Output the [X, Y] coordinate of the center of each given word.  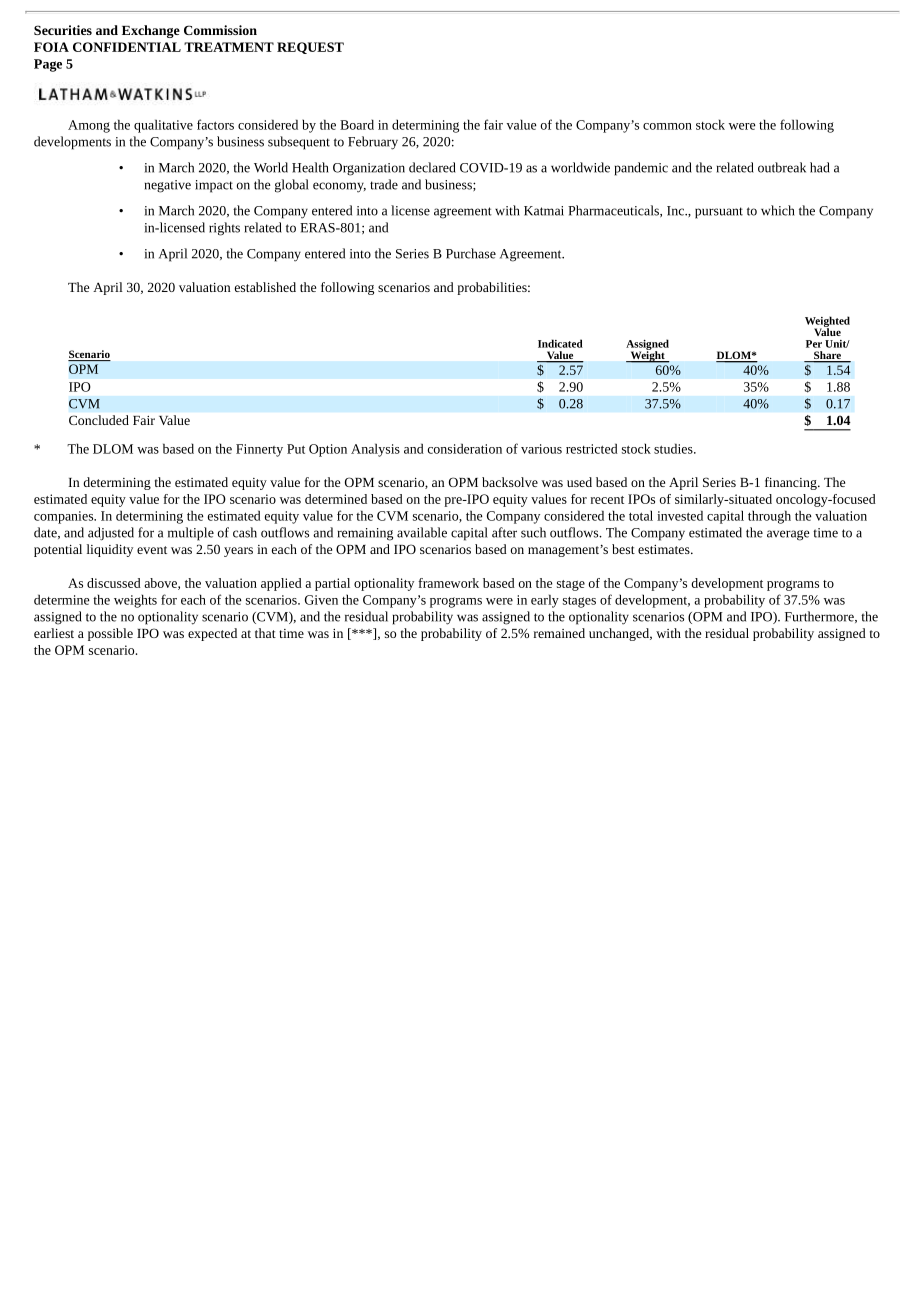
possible [110, 634]
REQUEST [310, 48]
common [667, 126]
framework [448, 583]
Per [814, 344]
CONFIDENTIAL [127, 47]
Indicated [560, 343]
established [265, 287]
